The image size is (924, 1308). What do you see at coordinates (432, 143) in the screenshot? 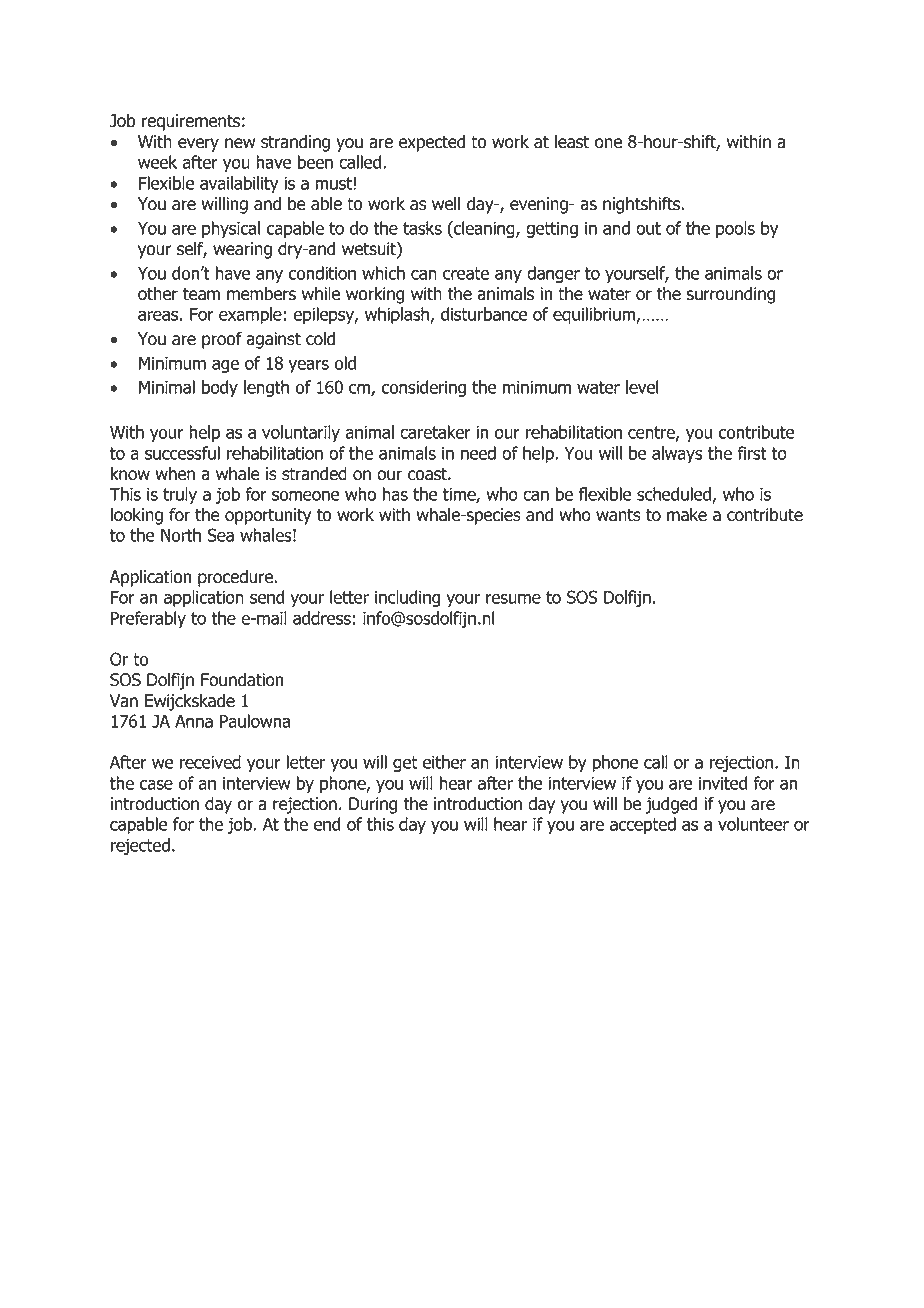
I see `expected` at bounding box center [432, 143].
